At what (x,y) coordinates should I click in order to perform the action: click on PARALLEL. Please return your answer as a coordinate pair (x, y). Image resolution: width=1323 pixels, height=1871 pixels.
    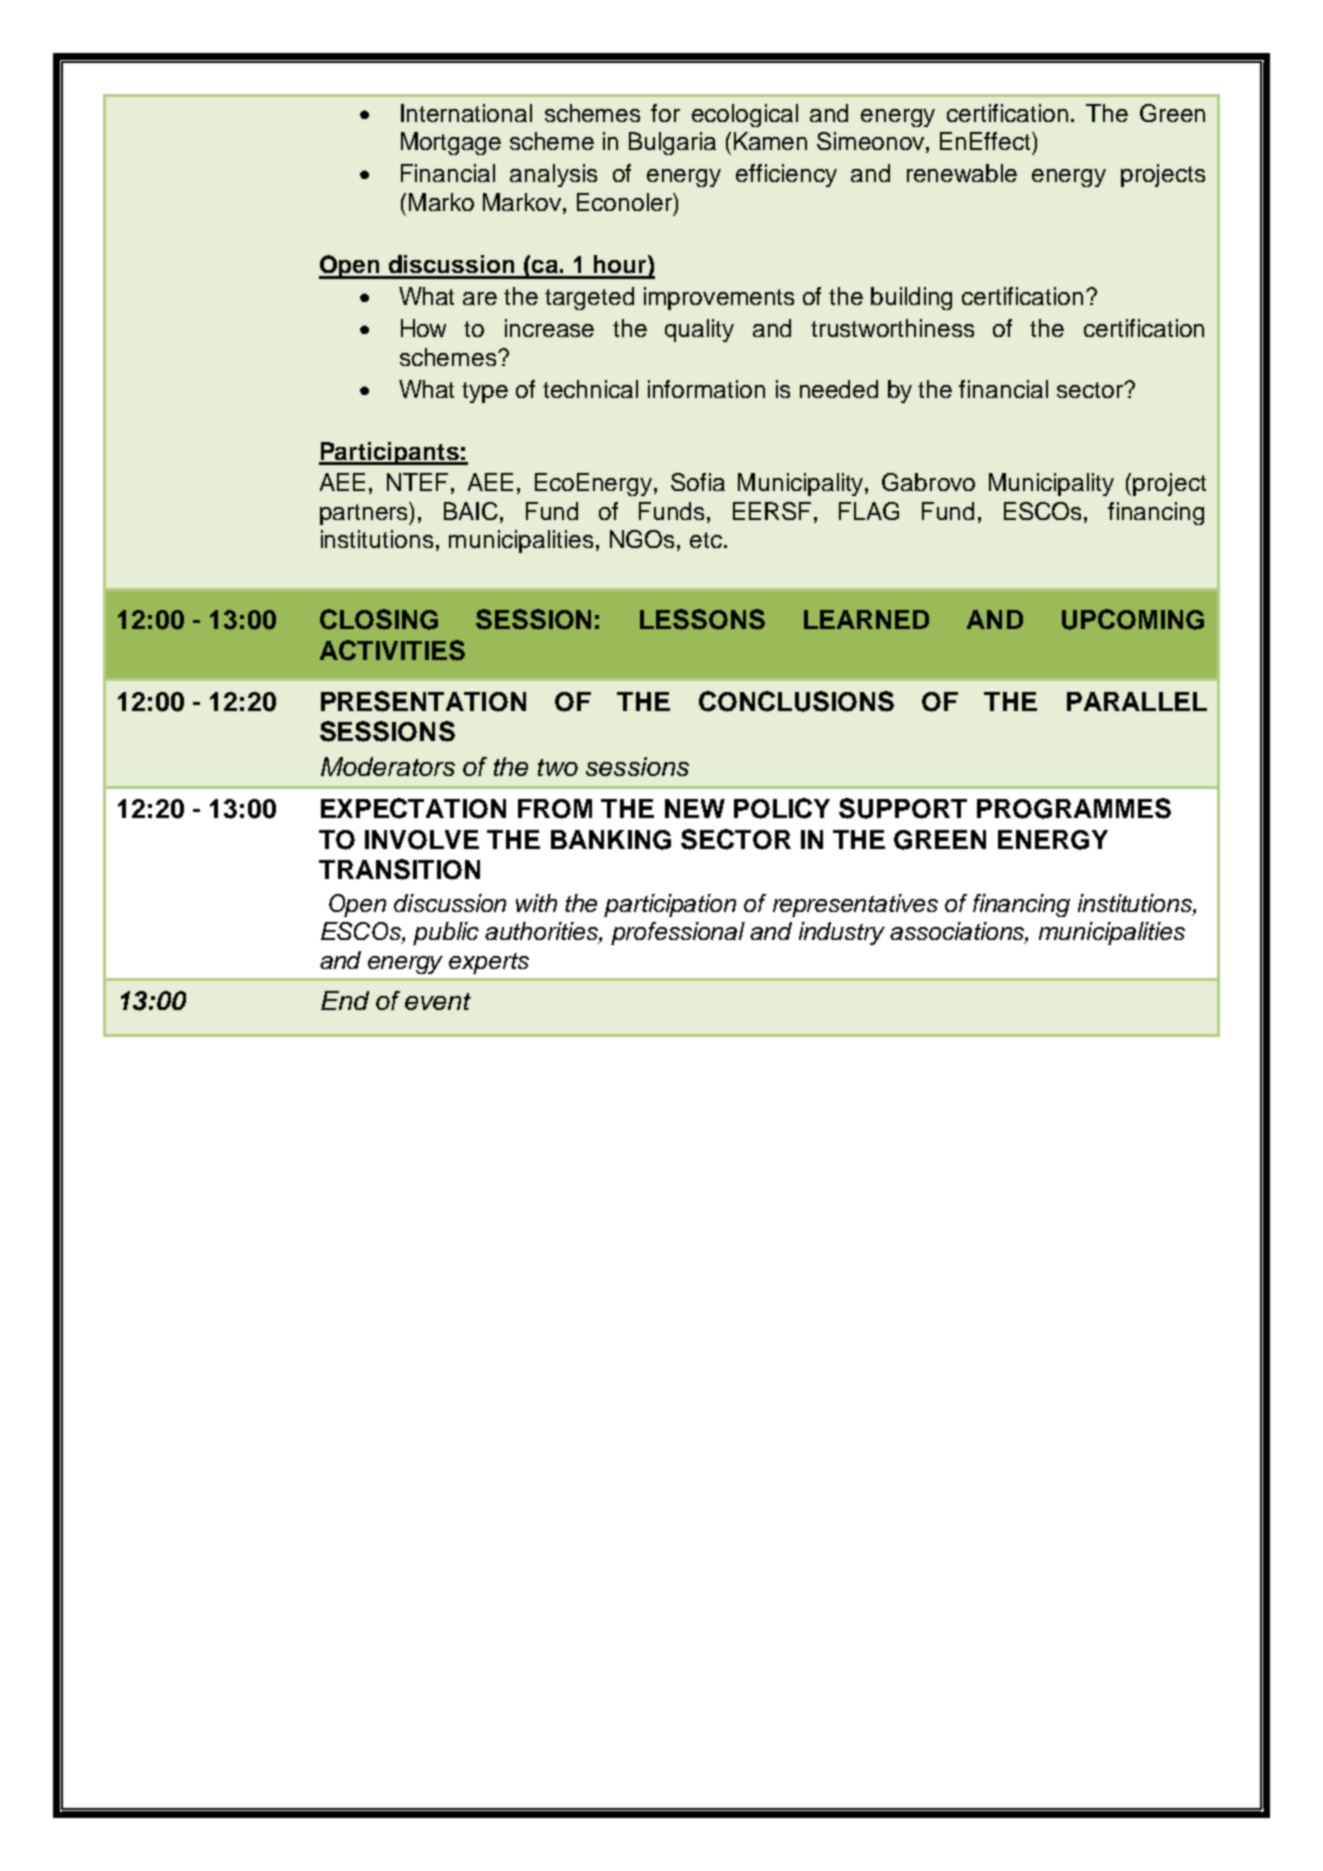
    Looking at the image, I should click on (1137, 701).
